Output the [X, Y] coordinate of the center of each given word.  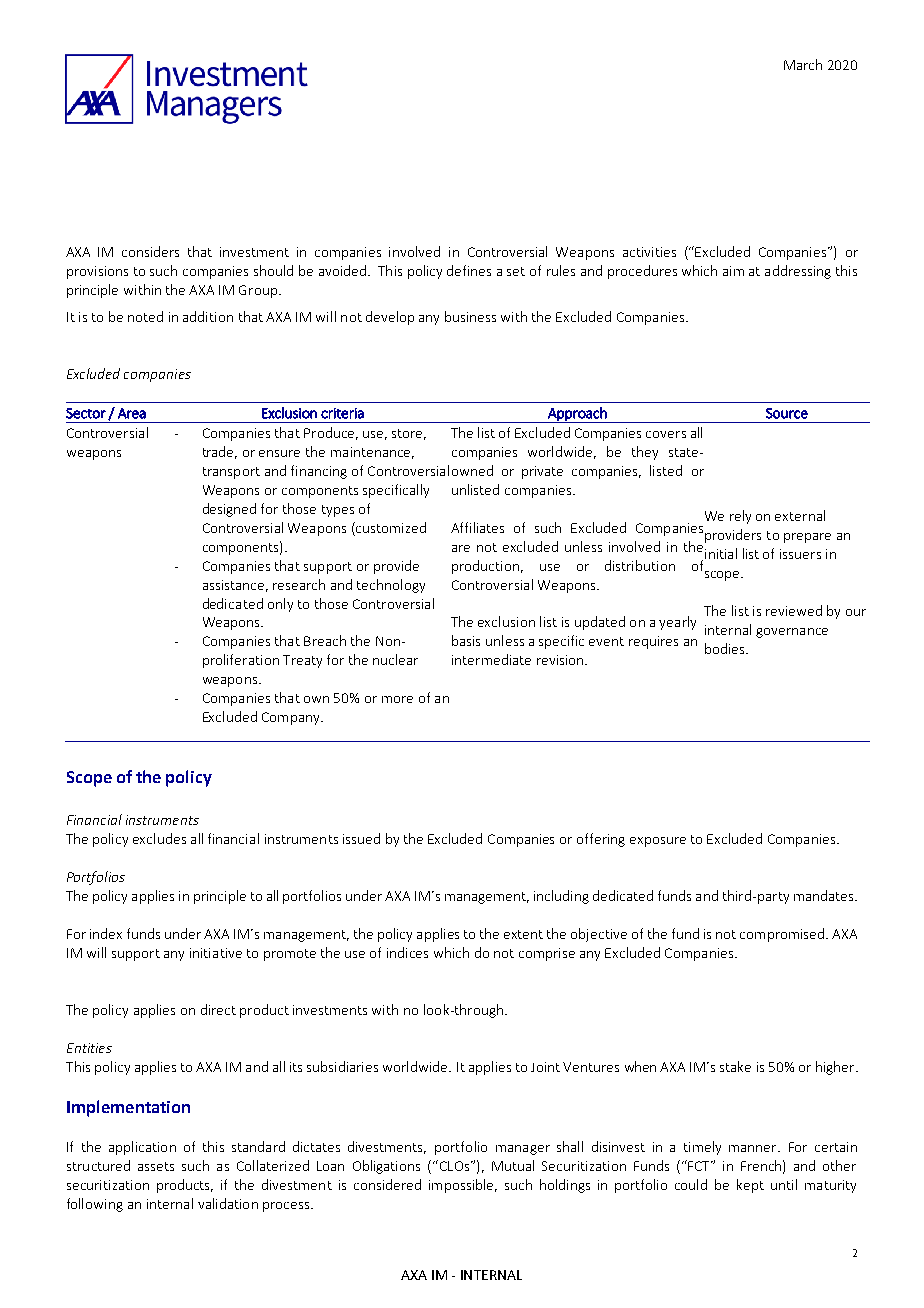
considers [150, 251]
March [803, 64]
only [280, 605]
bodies [726, 648]
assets [156, 1166]
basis [466, 640]
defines [469, 270]
